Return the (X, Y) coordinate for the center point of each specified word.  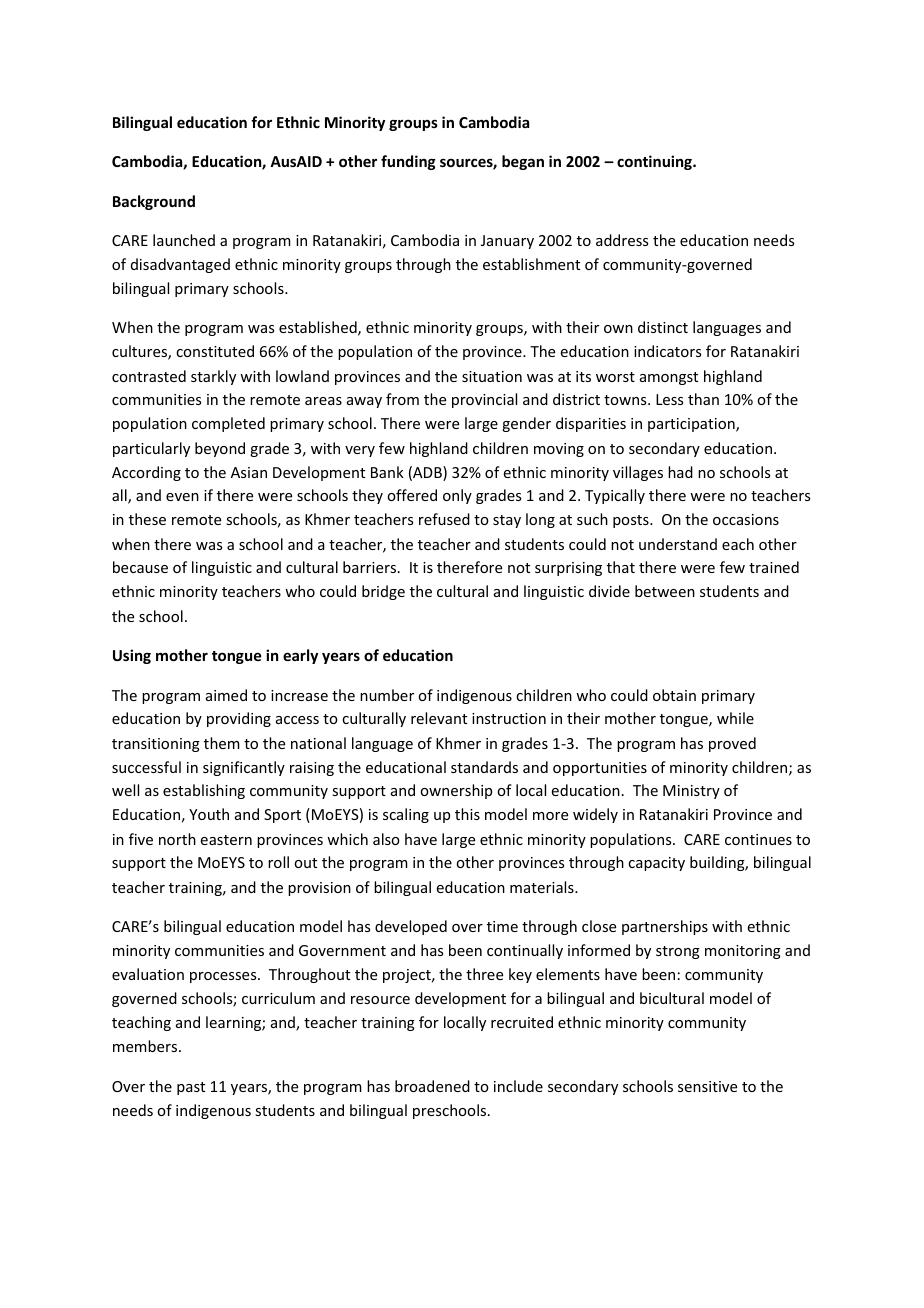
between (665, 591)
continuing (655, 162)
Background (154, 202)
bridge (383, 592)
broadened (432, 1086)
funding (408, 162)
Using (132, 656)
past (191, 1088)
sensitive (707, 1086)
